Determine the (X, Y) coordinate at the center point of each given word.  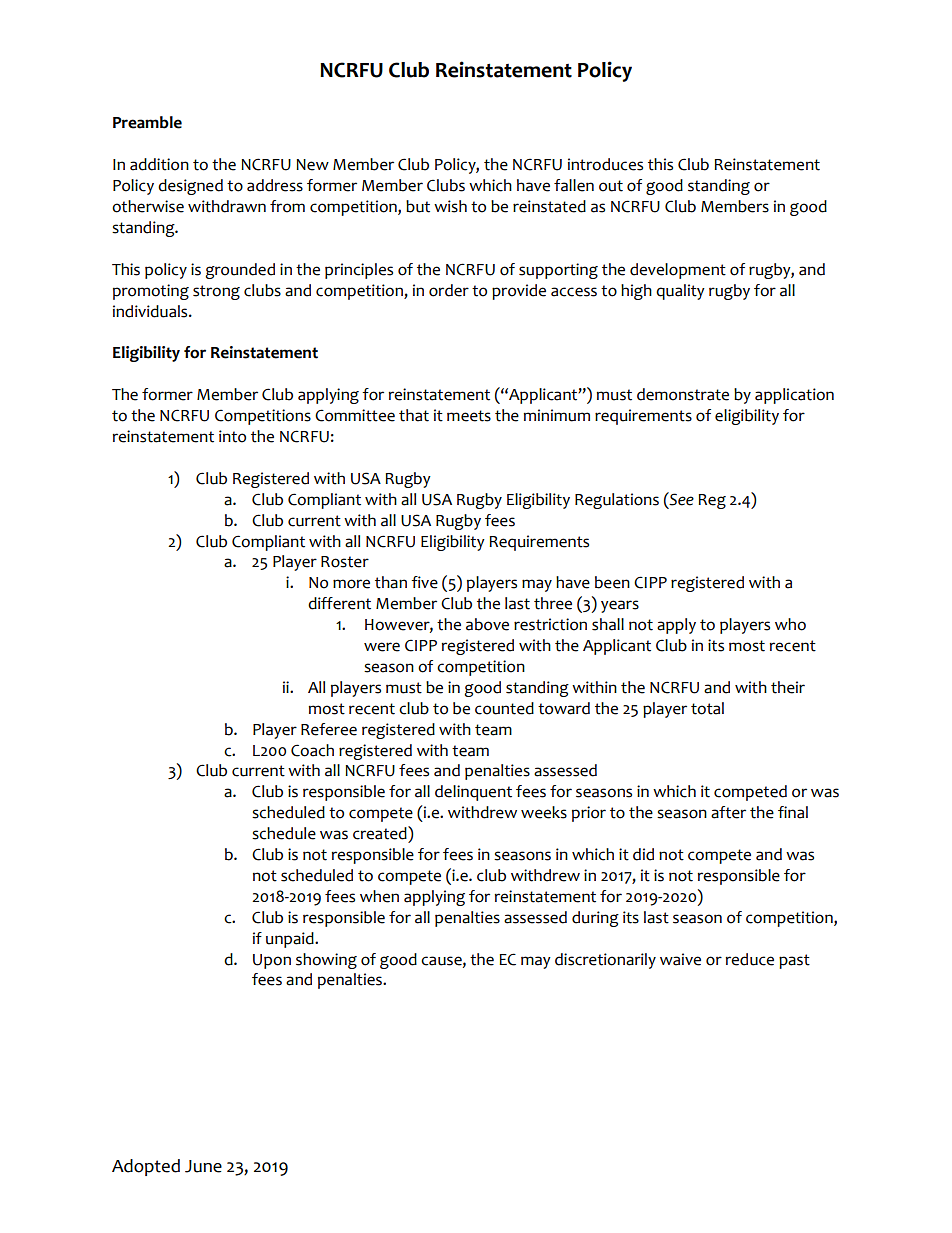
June (203, 1166)
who (790, 624)
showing (326, 961)
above (487, 624)
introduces (605, 164)
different (339, 603)
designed (190, 187)
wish (450, 206)
